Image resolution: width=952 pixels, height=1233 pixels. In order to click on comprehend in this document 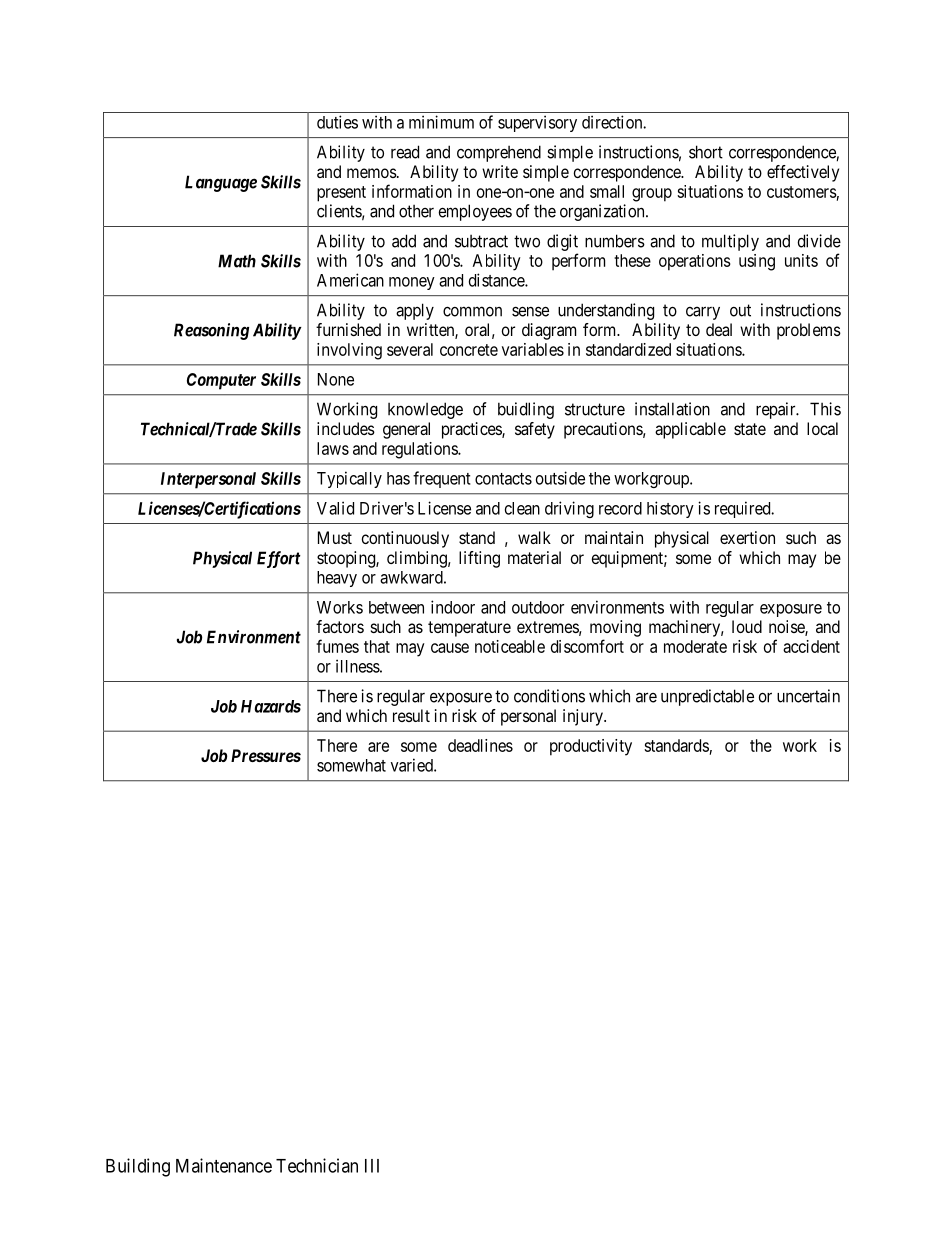, I will do `click(499, 153)`.
